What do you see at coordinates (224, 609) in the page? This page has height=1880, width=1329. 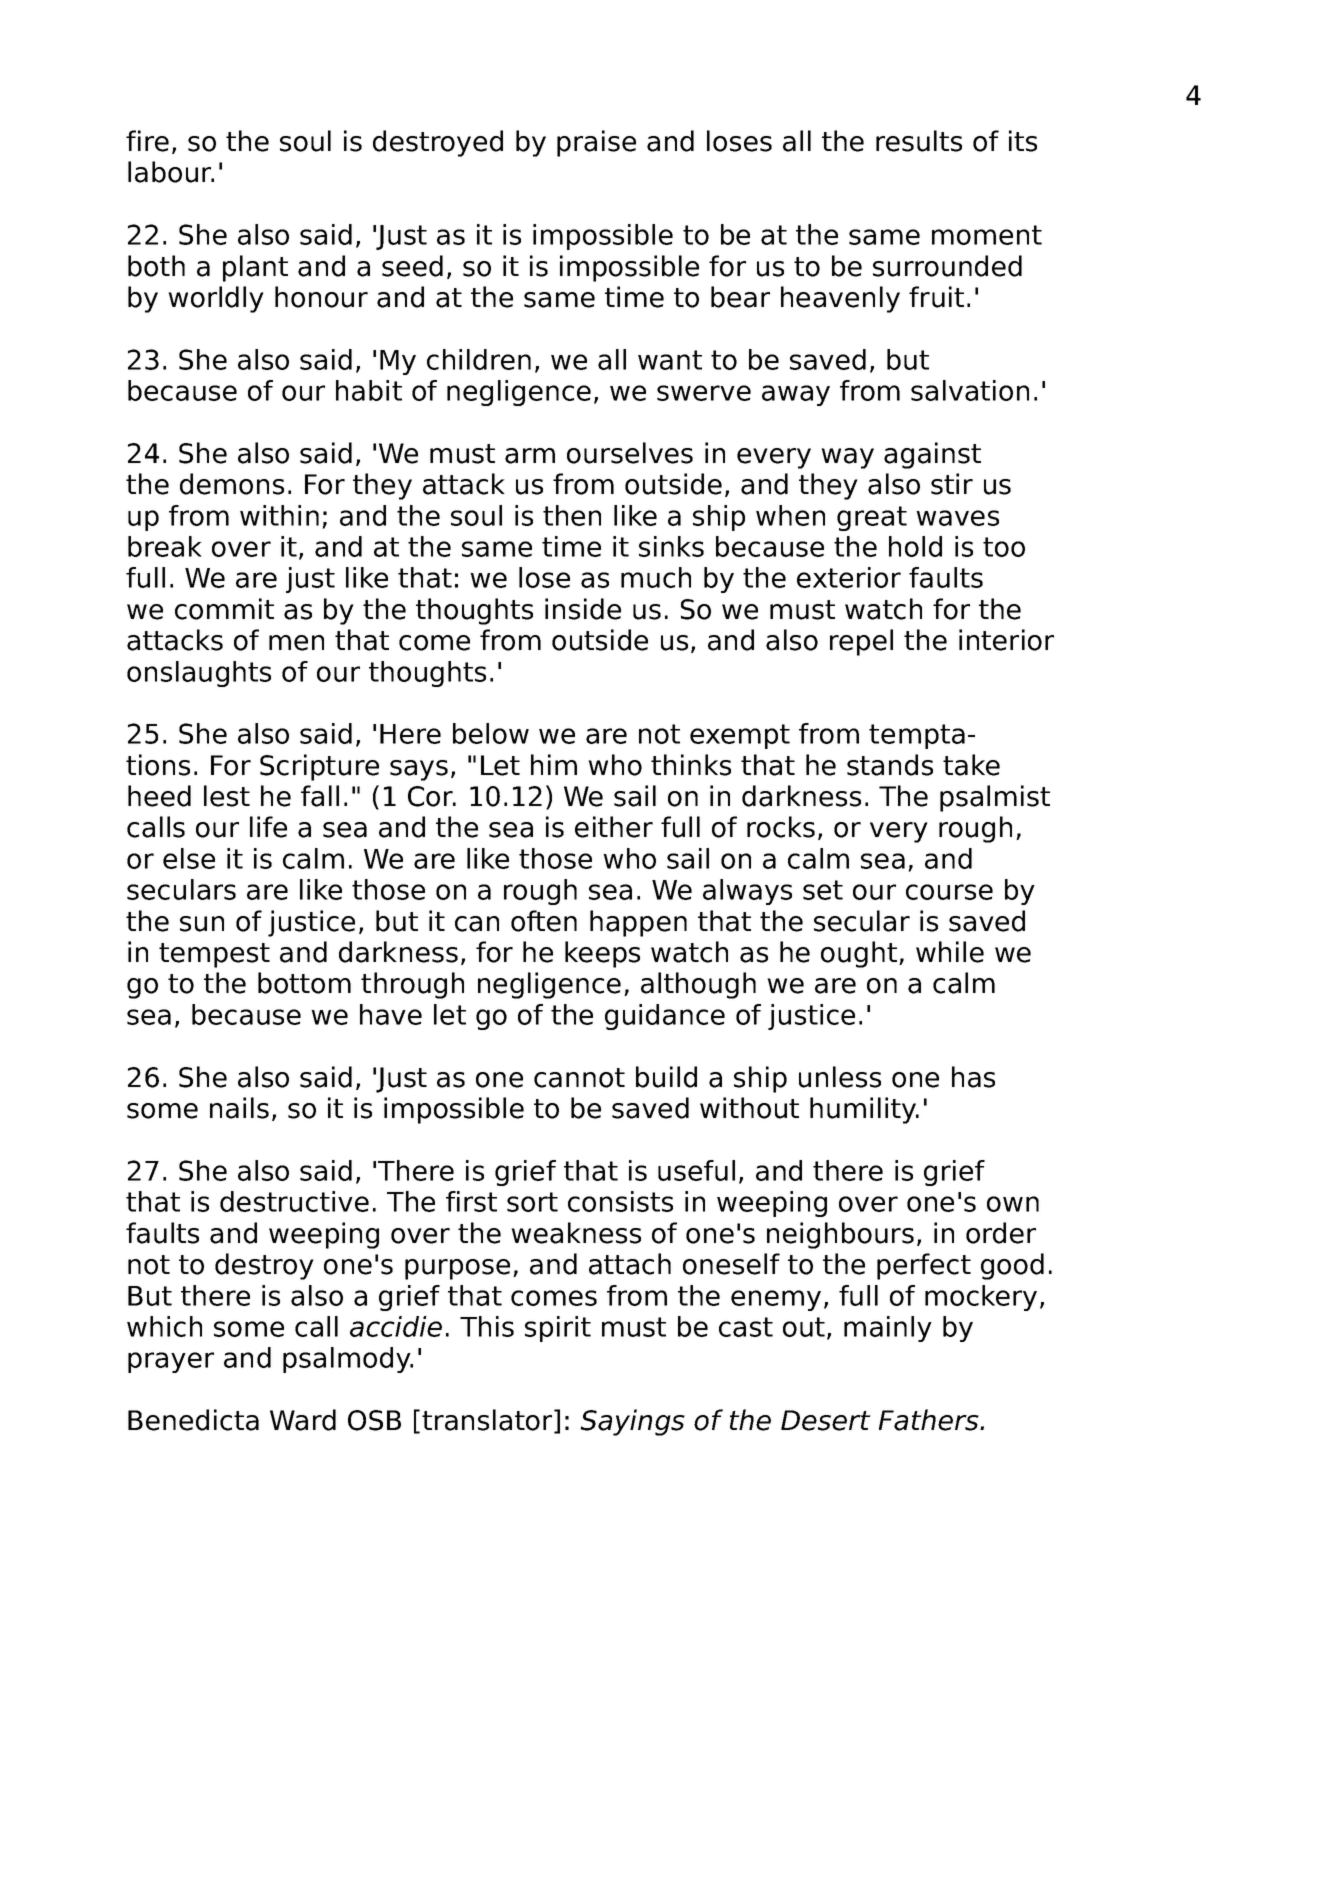 I see `commit` at bounding box center [224, 609].
